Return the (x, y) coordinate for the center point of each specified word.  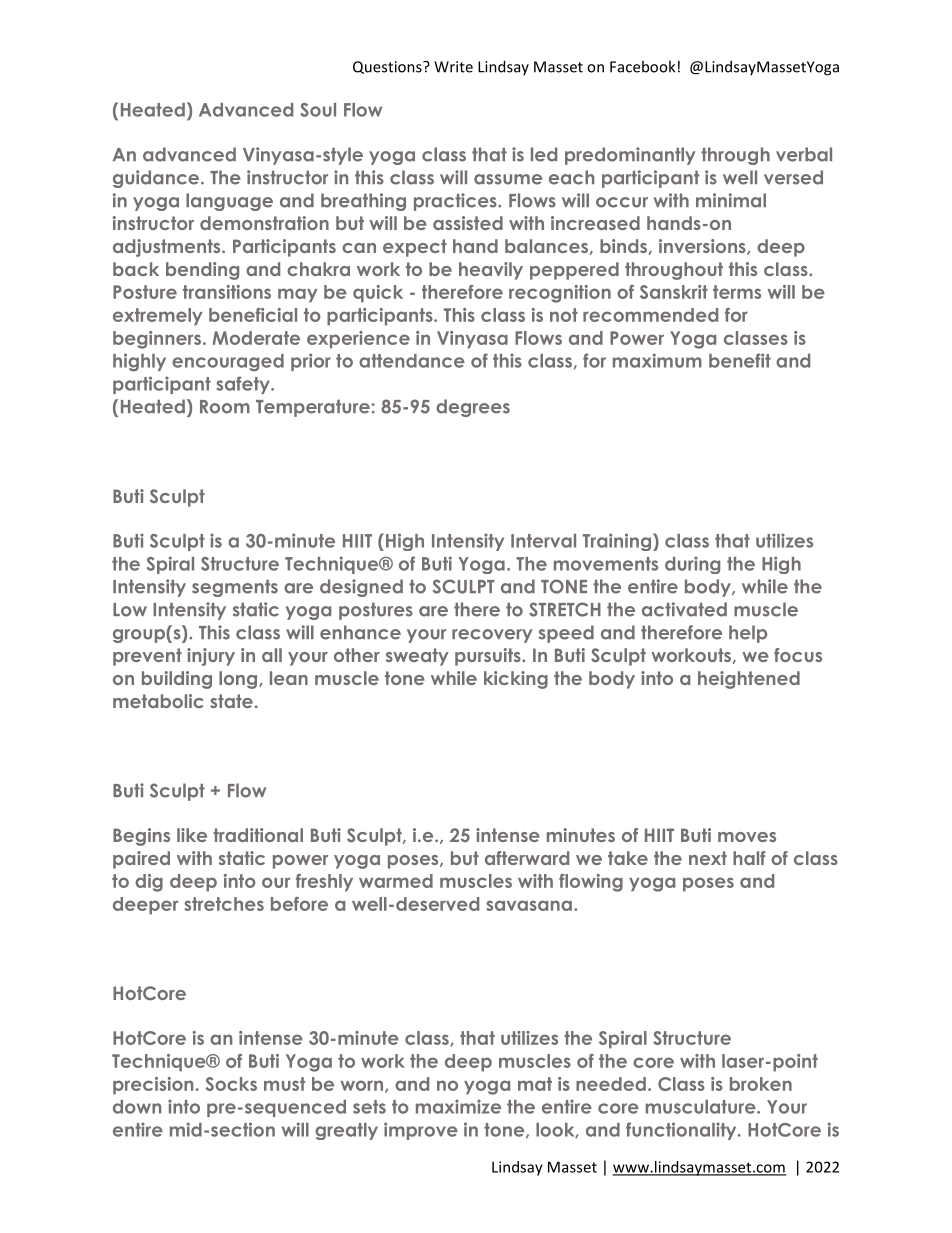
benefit (740, 360)
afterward (527, 858)
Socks (231, 1084)
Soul (318, 110)
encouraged (228, 363)
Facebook (642, 66)
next (708, 858)
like (192, 835)
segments (235, 588)
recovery (492, 636)
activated (684, 609)
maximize (458, 1106)
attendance (412, 361)
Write (453, 67)
